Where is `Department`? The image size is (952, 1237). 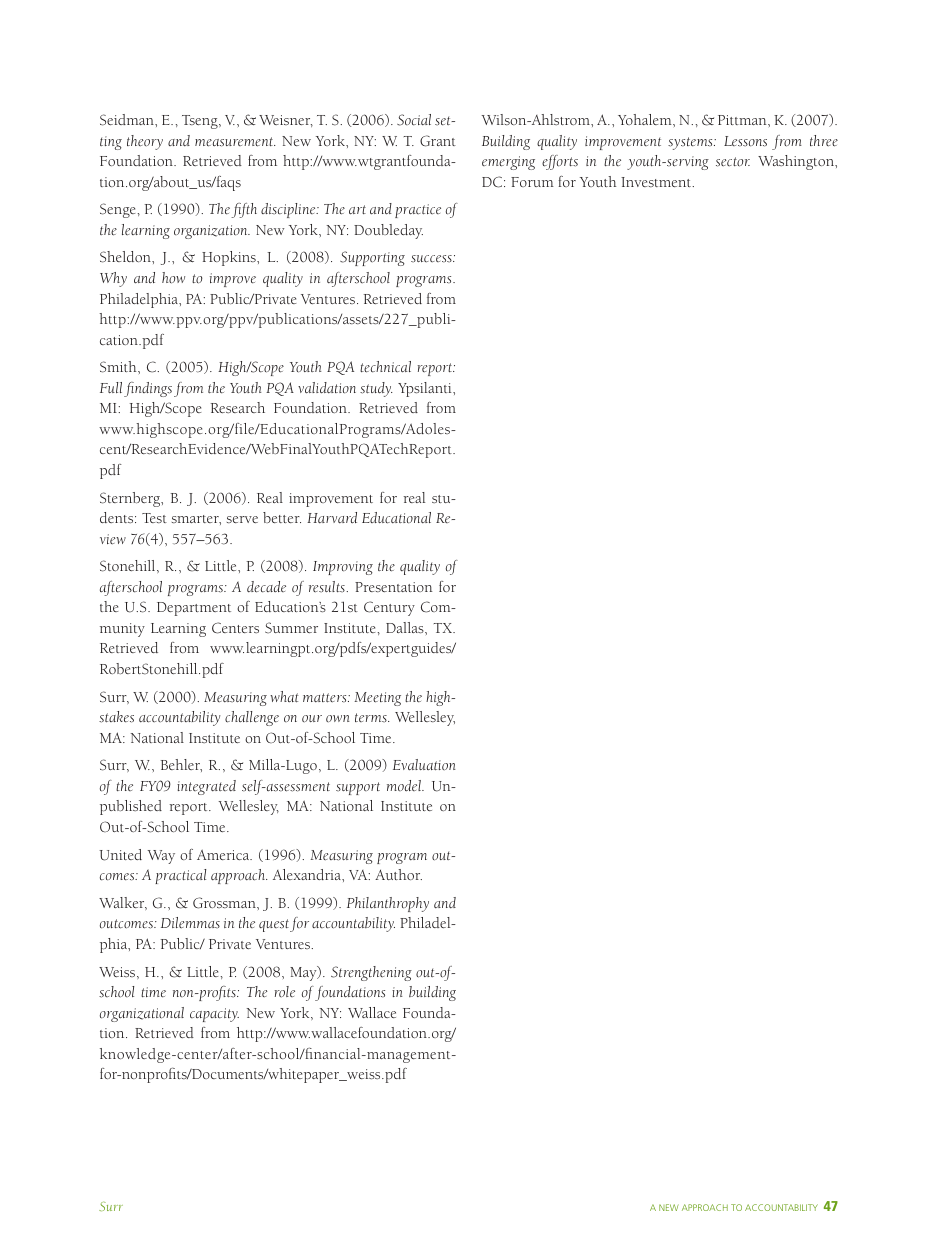
Department is located at coordinates (194, 609).
